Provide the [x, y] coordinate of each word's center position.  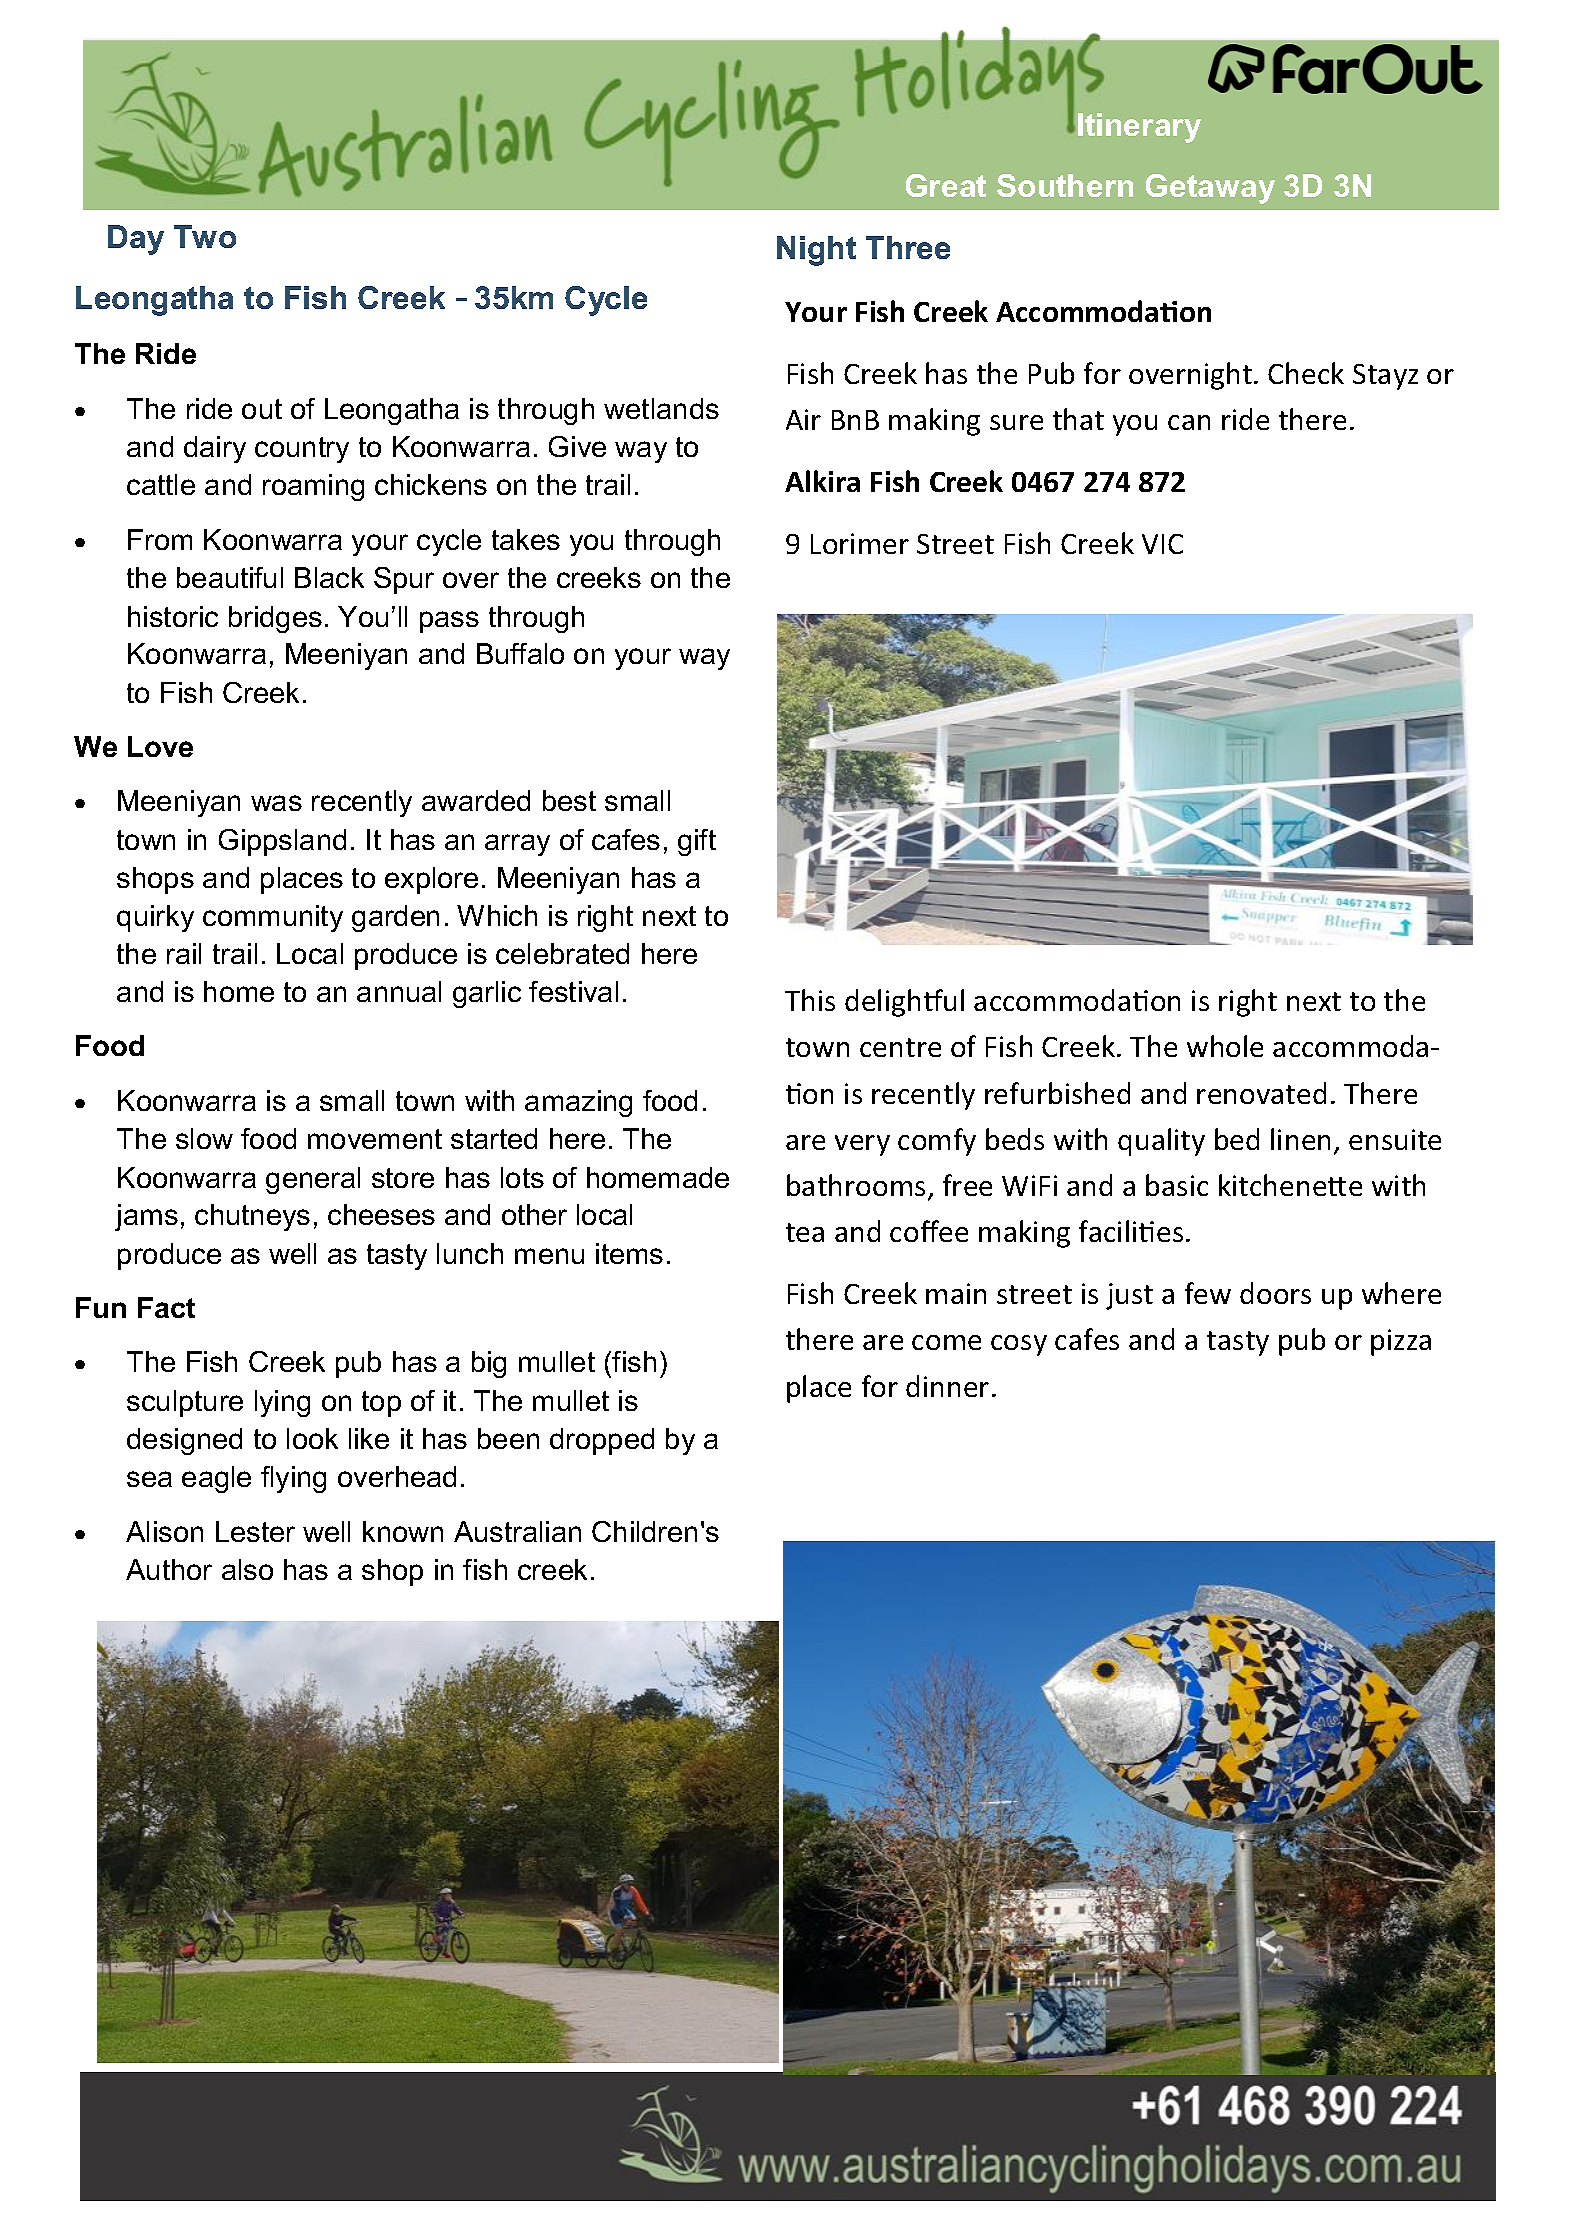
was [276, 803]
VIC [1162, 544]
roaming [313, 487]
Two [205, 236]
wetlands [661, 408]
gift [697, 842]
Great [946, 185]
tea [805, 1232]
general [313, 1180]
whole [1225, 1046]
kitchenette [1290, 1185]
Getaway [1210, 189]
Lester [255, 1531]
